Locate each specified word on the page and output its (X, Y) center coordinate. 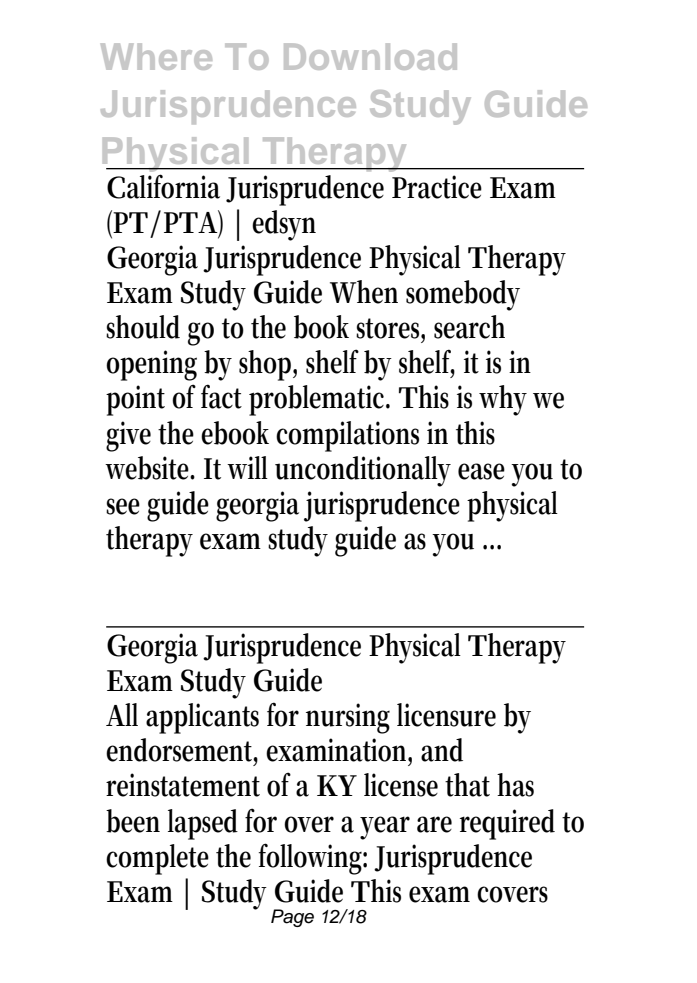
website (149, 468)
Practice (437, 187)
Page (292, 918)
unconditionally (363, 471)
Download (370, 56)
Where (156, 56)
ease (481, 471)
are (434, 824)
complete (157, 859)
